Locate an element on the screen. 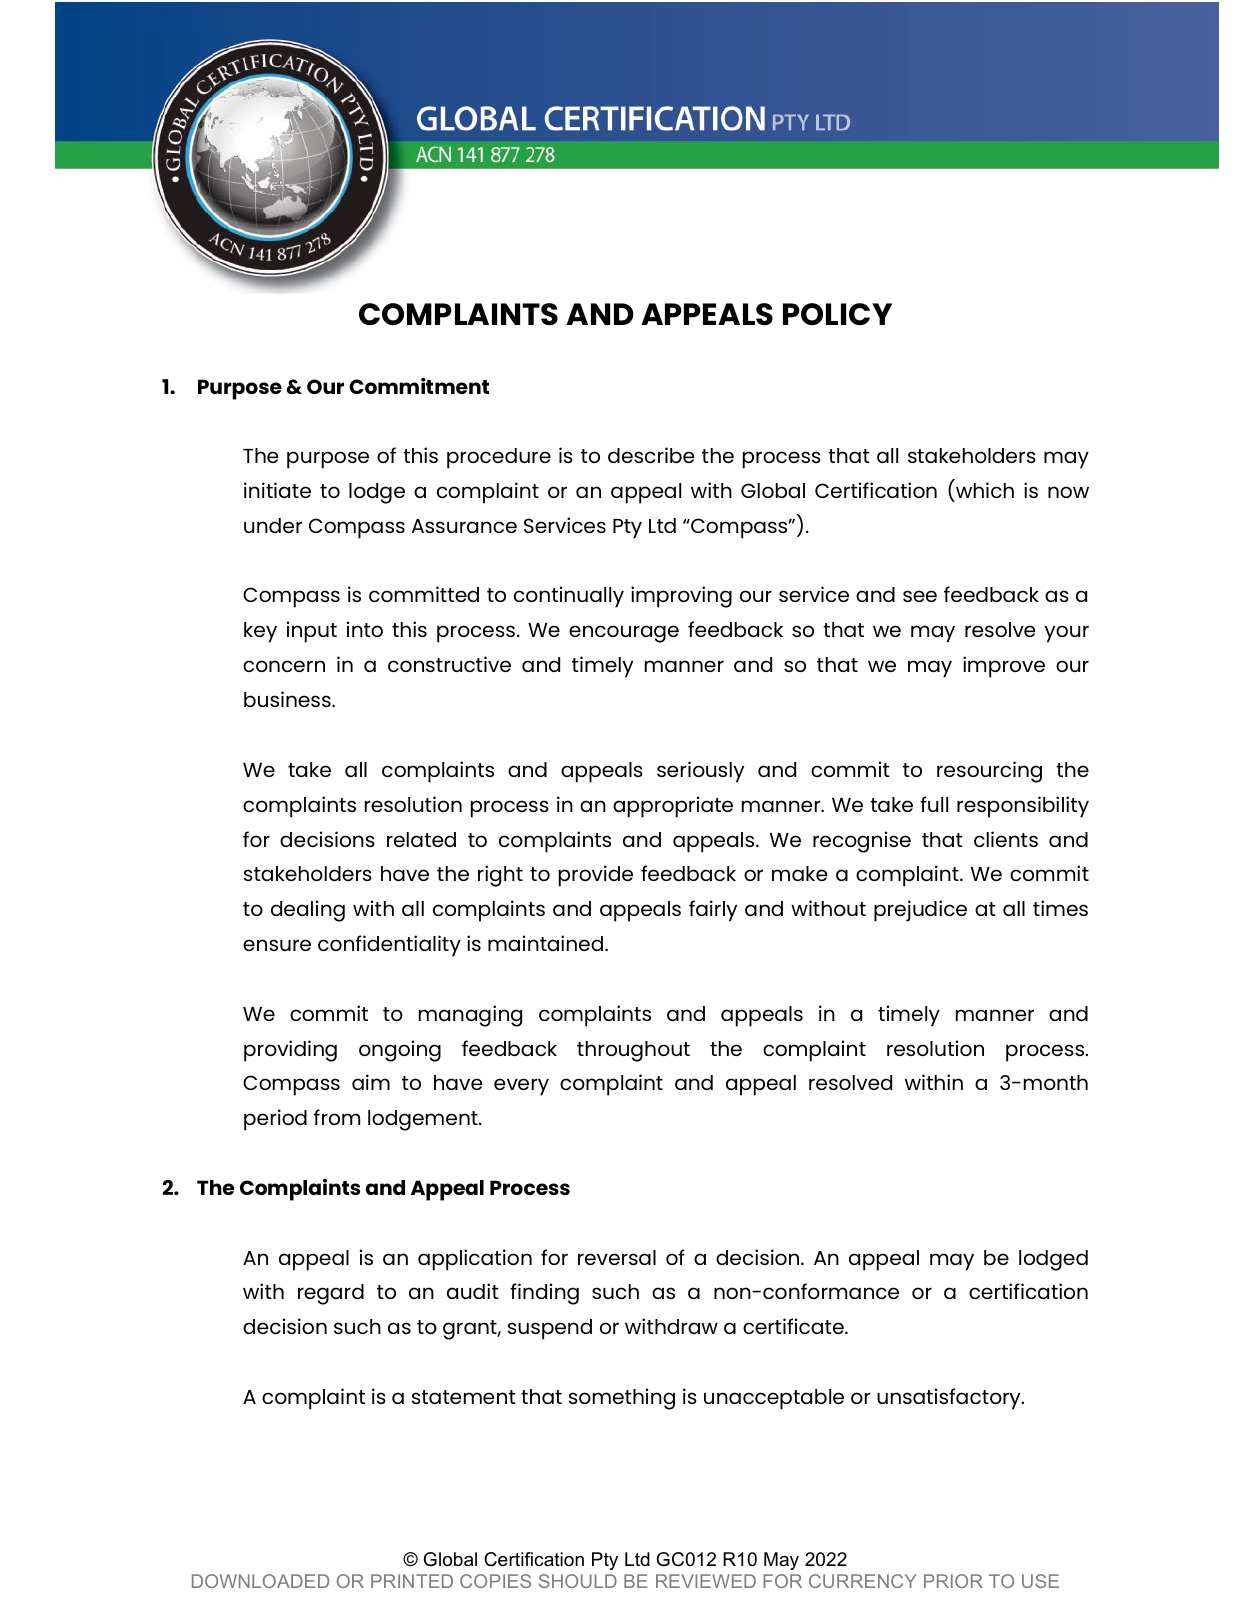  initiate is located at coordinates (277, 490).
